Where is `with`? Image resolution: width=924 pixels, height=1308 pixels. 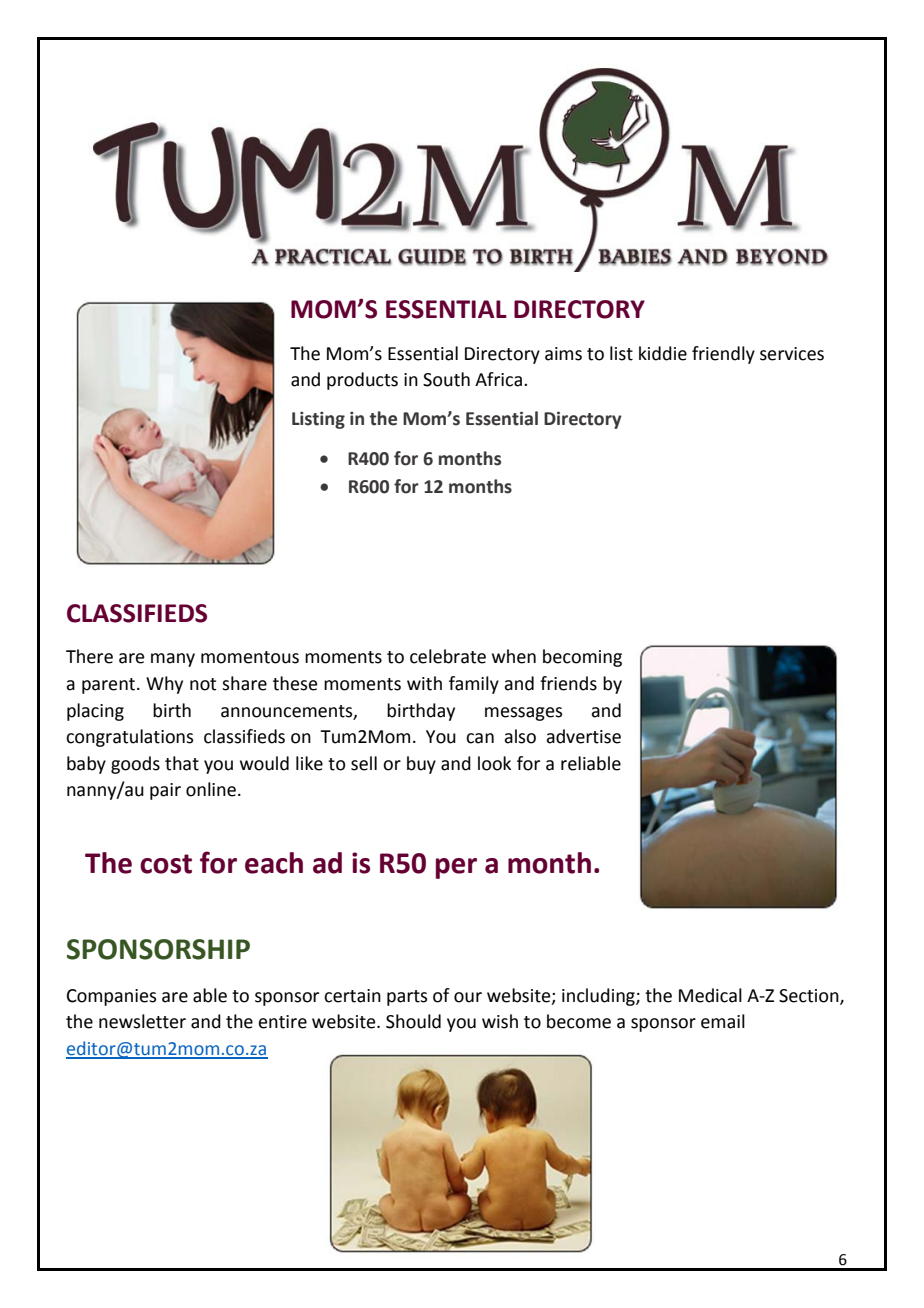 with is located at coordinates (424, 683).
